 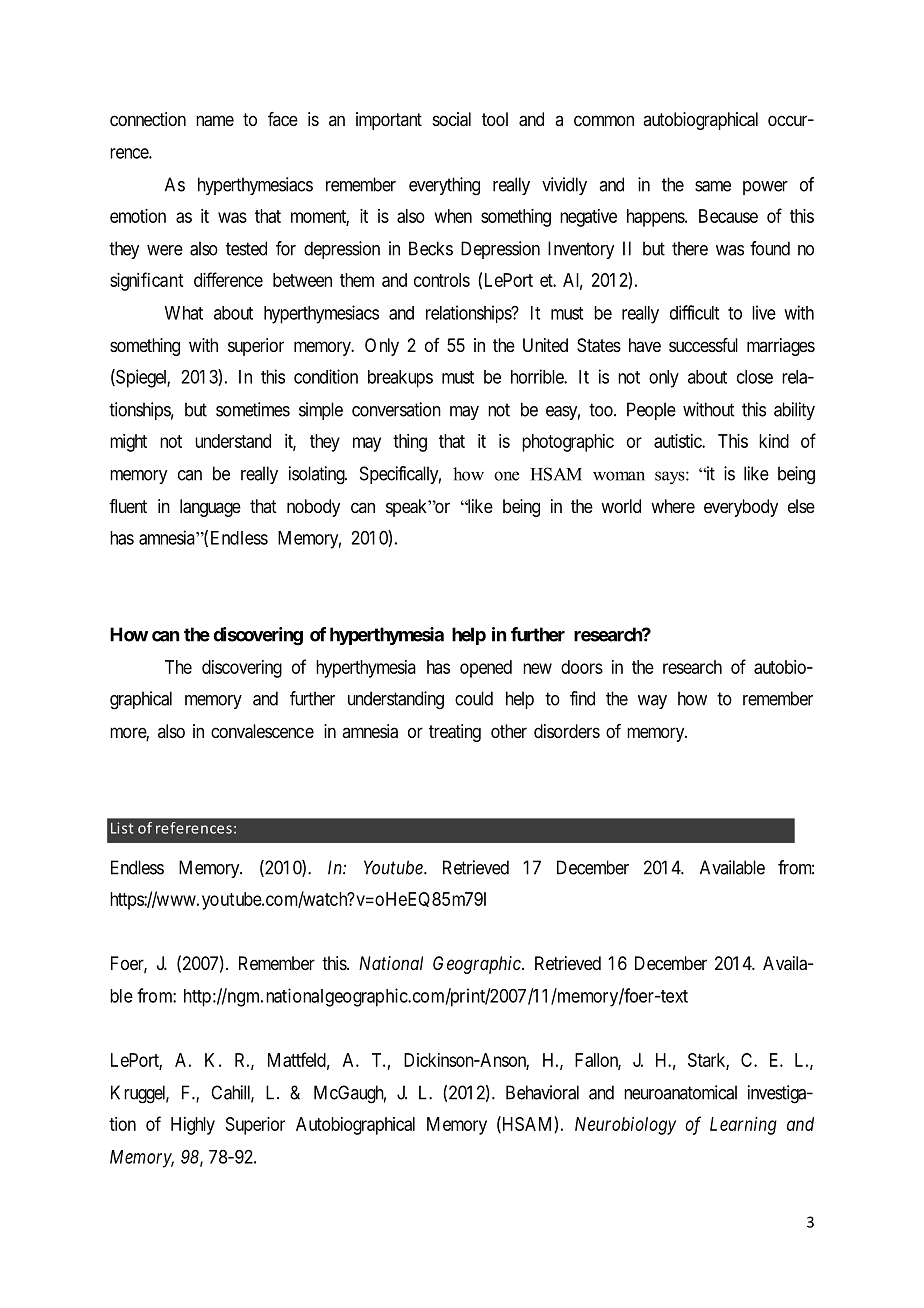 What do you see at coordinates (232, 1093) in the image?
I see `Cahill` at bounding box center [232, 1093].
